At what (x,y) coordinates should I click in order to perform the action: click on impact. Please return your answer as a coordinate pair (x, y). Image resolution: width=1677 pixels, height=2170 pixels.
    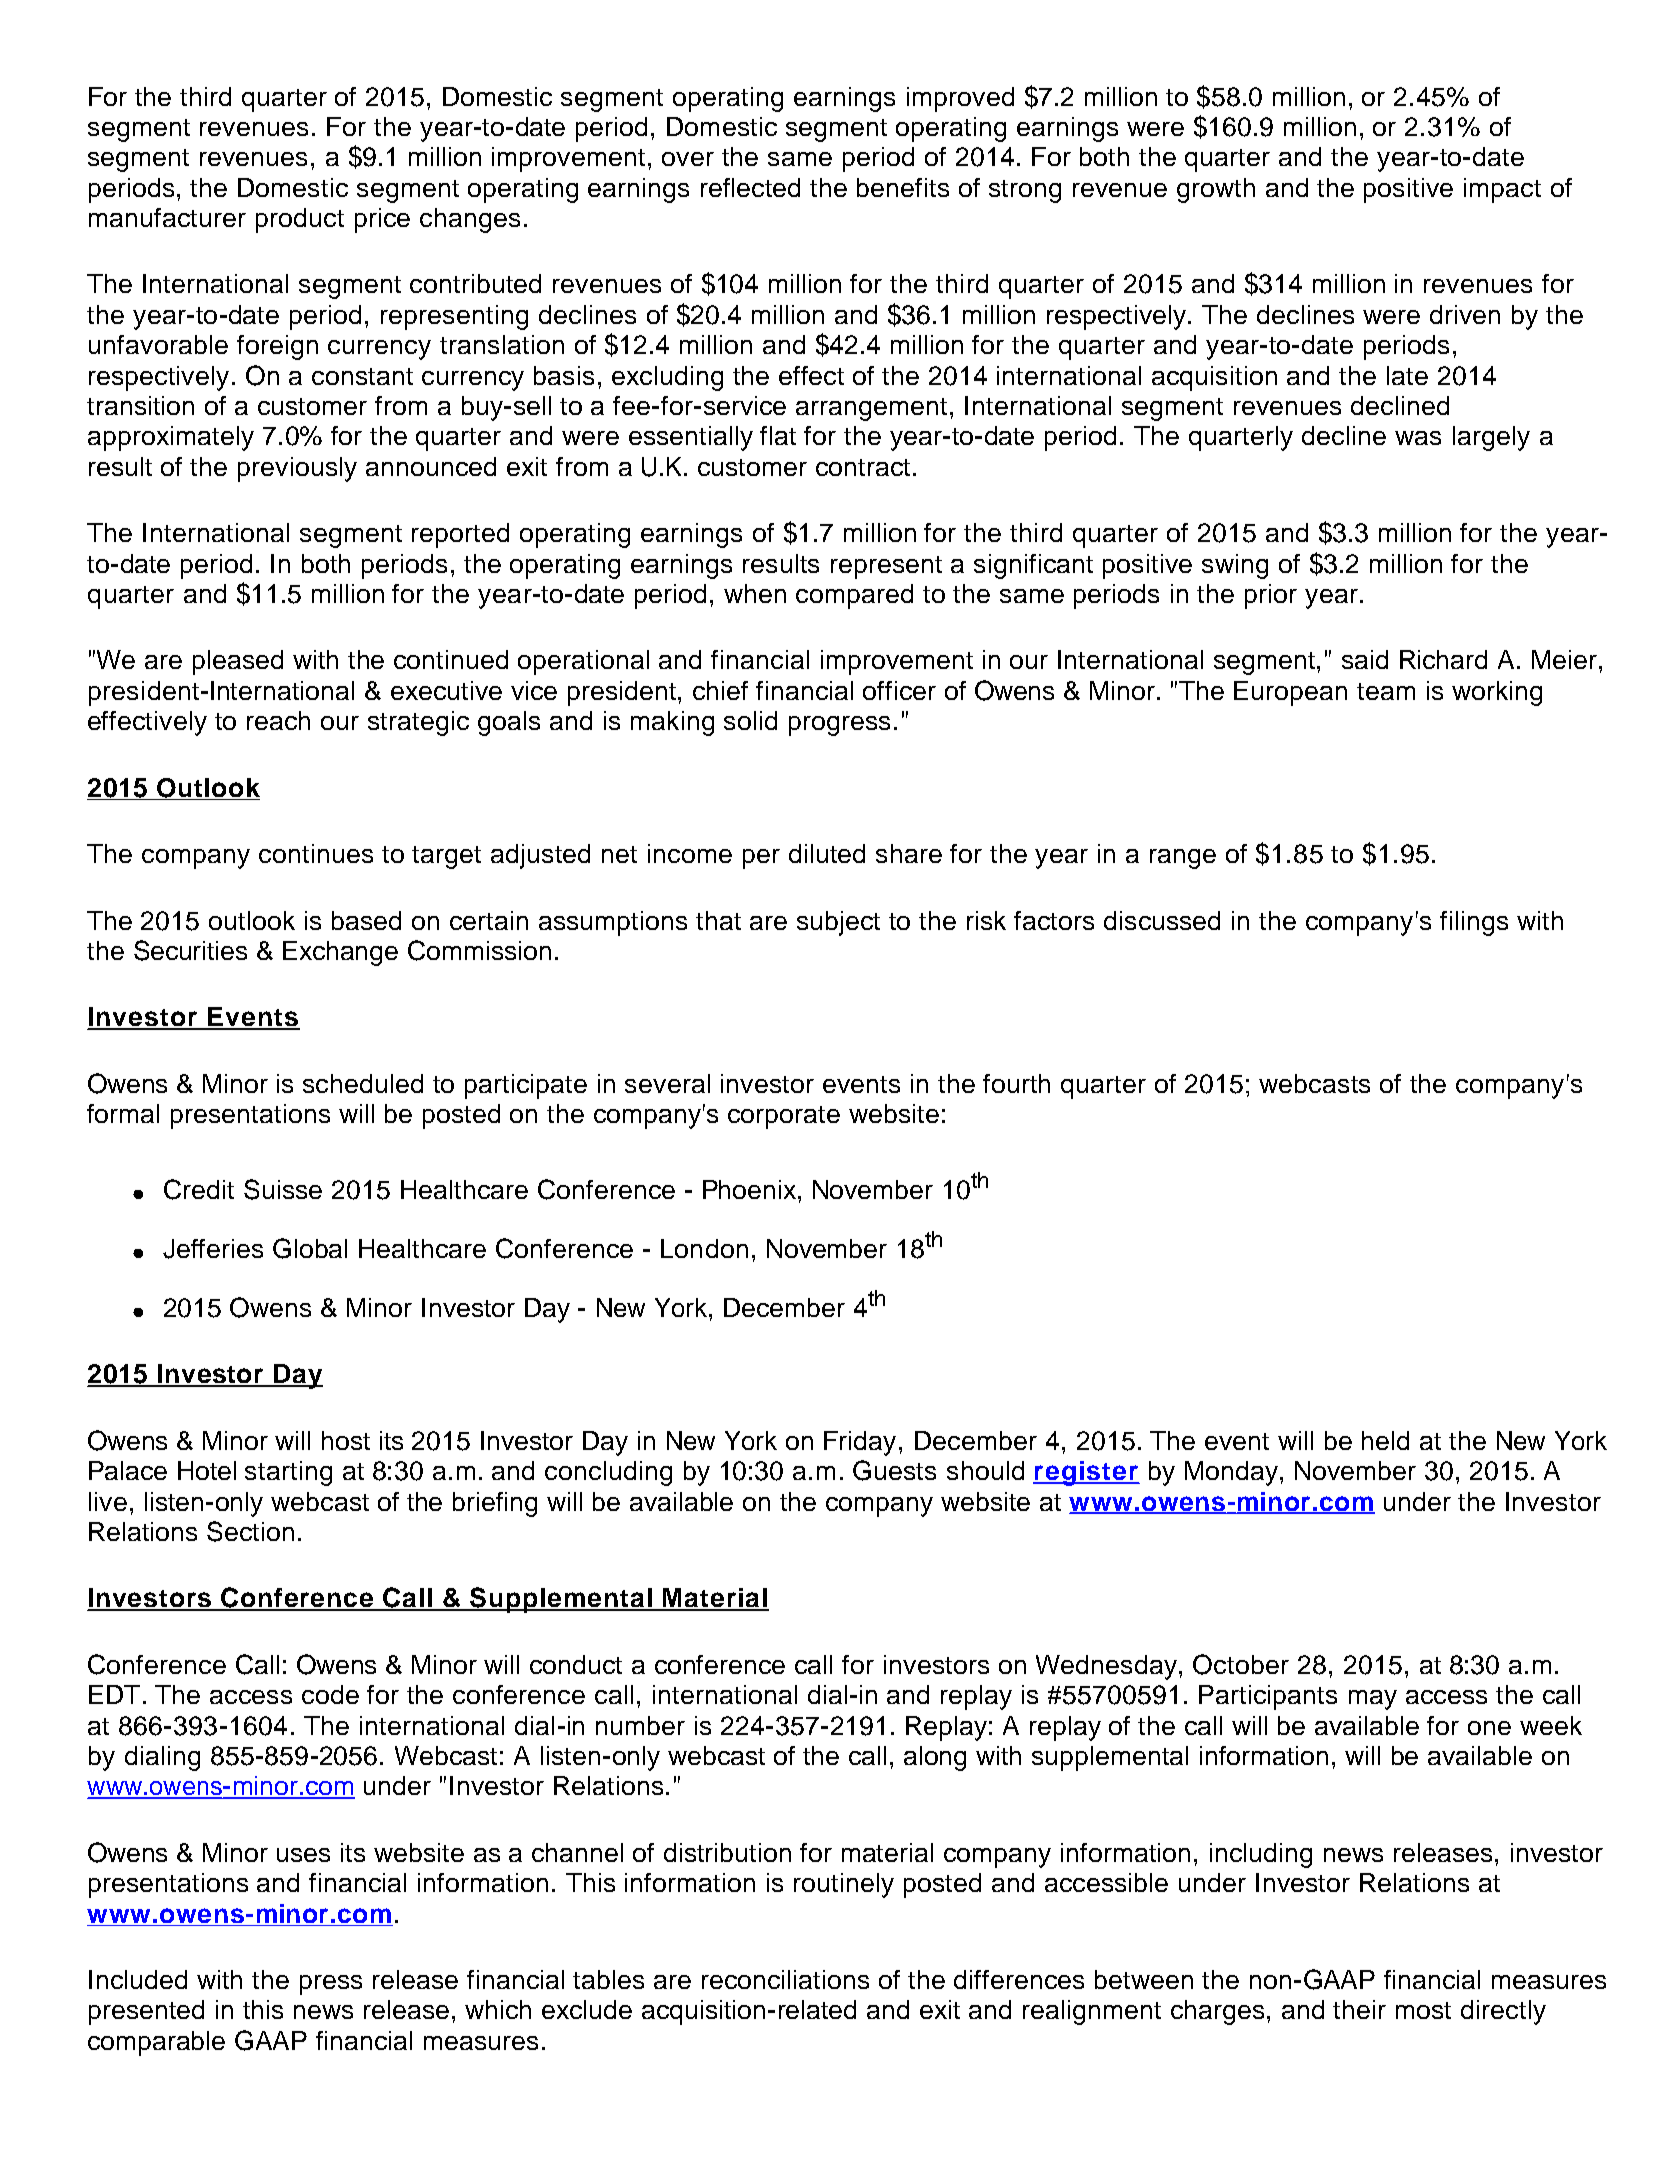
    Looking at the image, I should click on (1502, 190).
